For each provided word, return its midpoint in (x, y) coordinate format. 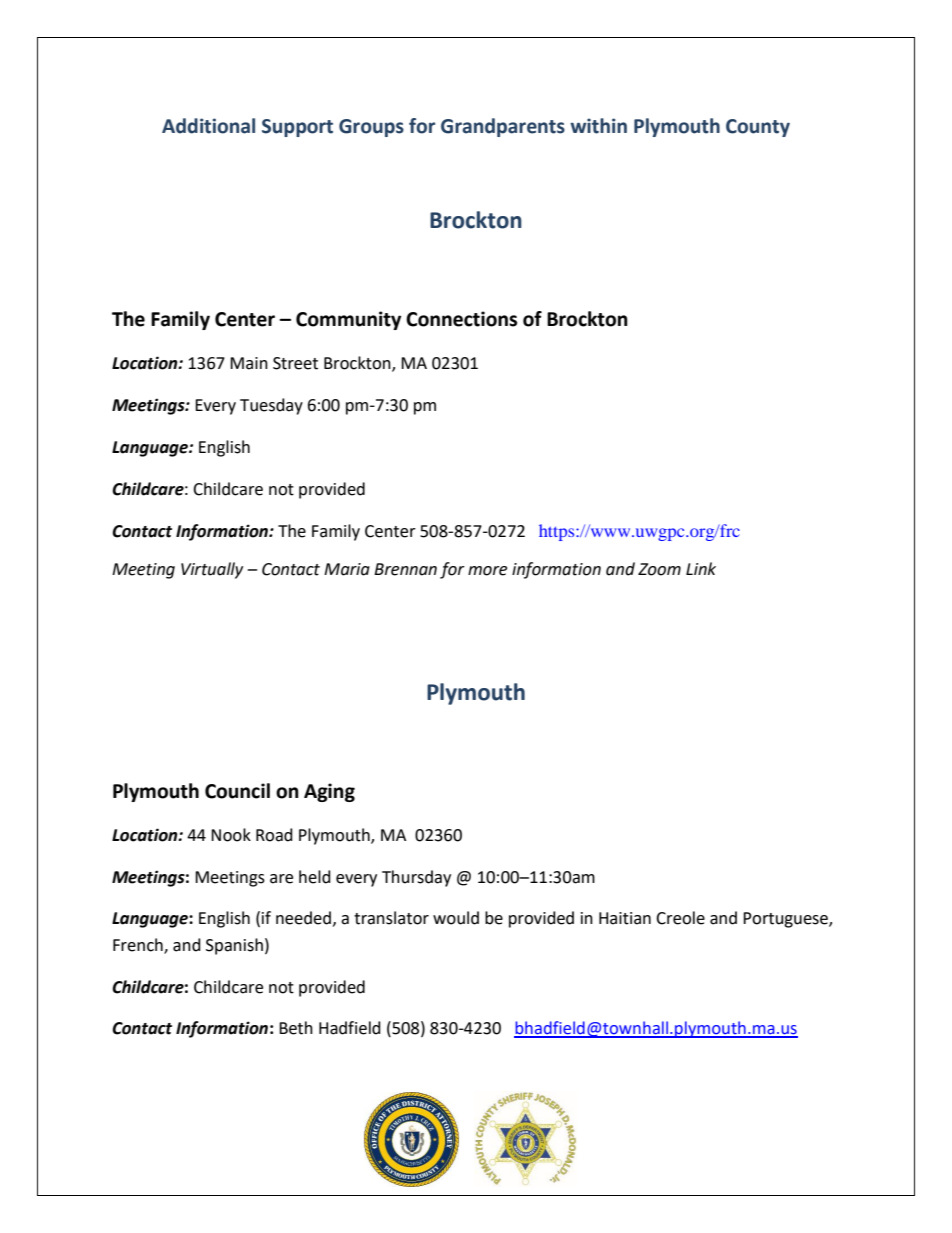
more (487, 571)
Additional (208, 126)
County (758, 128)
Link (701, 568)
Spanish (234, 946)
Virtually (212, 570)
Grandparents (503, 127)
